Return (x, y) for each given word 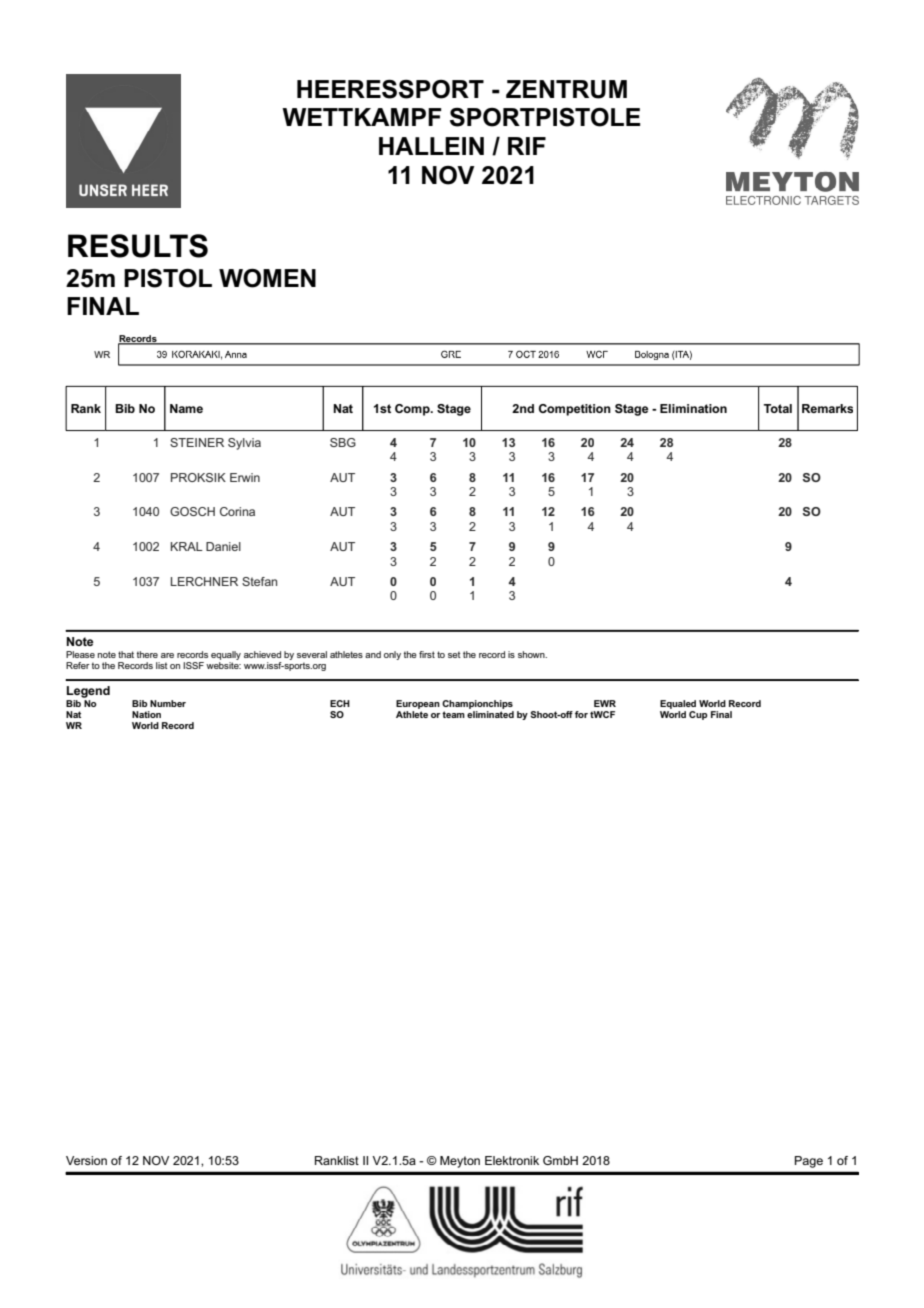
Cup (698, 715)
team (453, 714)
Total (778, 408)
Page (809, 1162)
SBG (343, 442)
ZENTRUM (566, 89)
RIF (527, 146)
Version (86, 1160)
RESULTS (138, 246)
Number (168, 703)
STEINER (197, 442)
